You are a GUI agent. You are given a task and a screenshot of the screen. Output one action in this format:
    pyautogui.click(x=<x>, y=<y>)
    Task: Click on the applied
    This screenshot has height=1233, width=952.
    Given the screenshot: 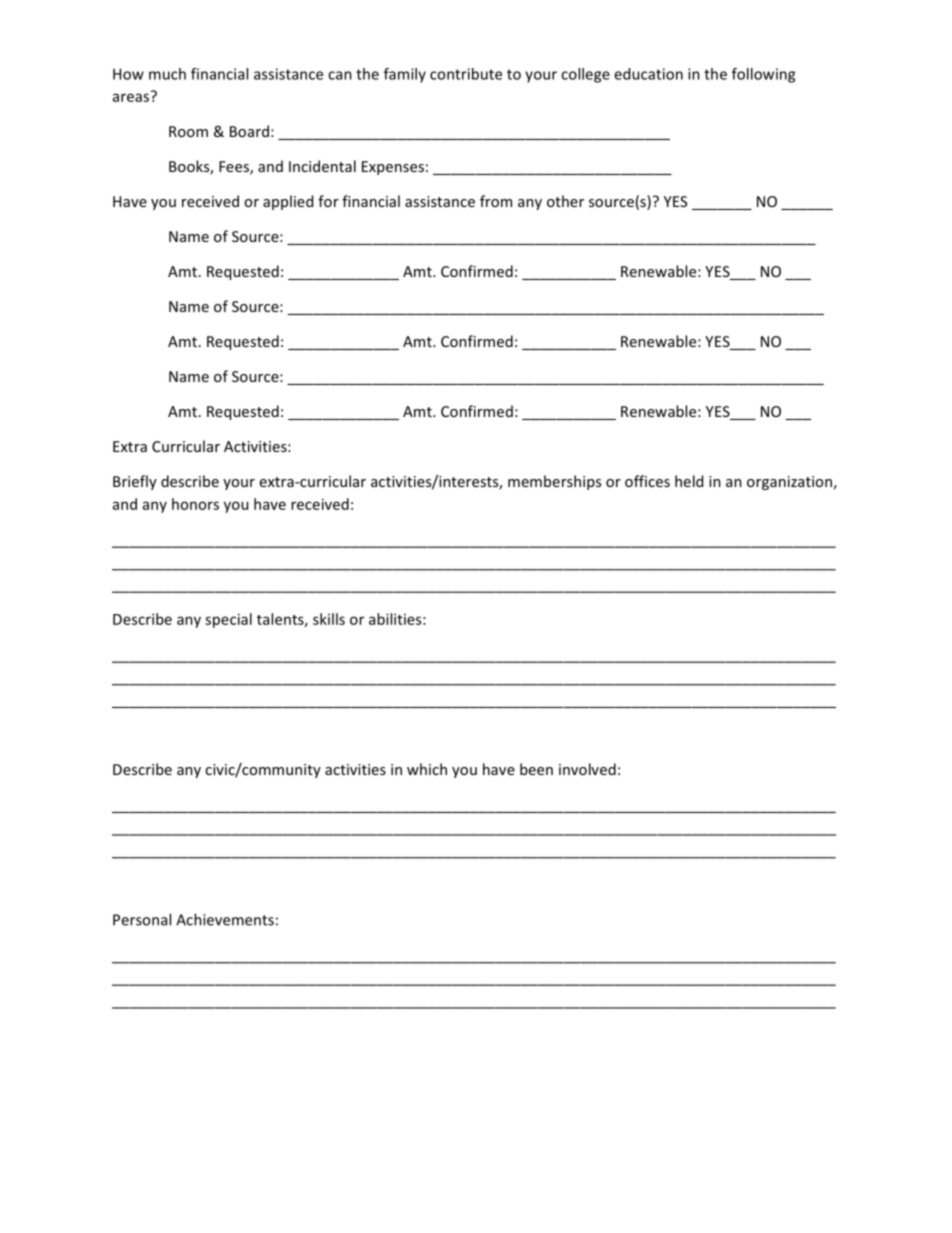 What is the action you would take?
    pyautogui.click(x=288, y=202)
